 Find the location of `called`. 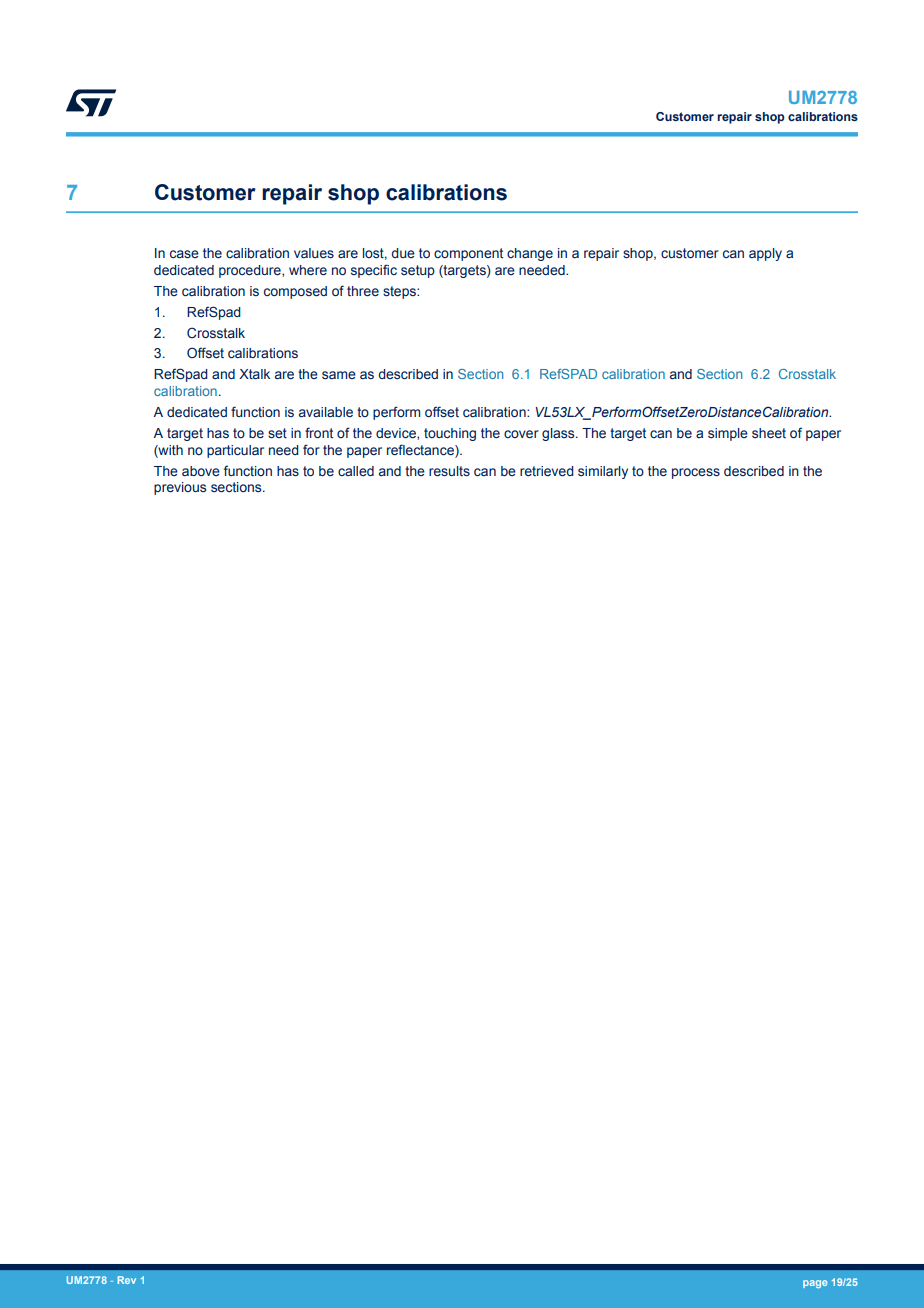

called is located at coordinates (356, 471).
